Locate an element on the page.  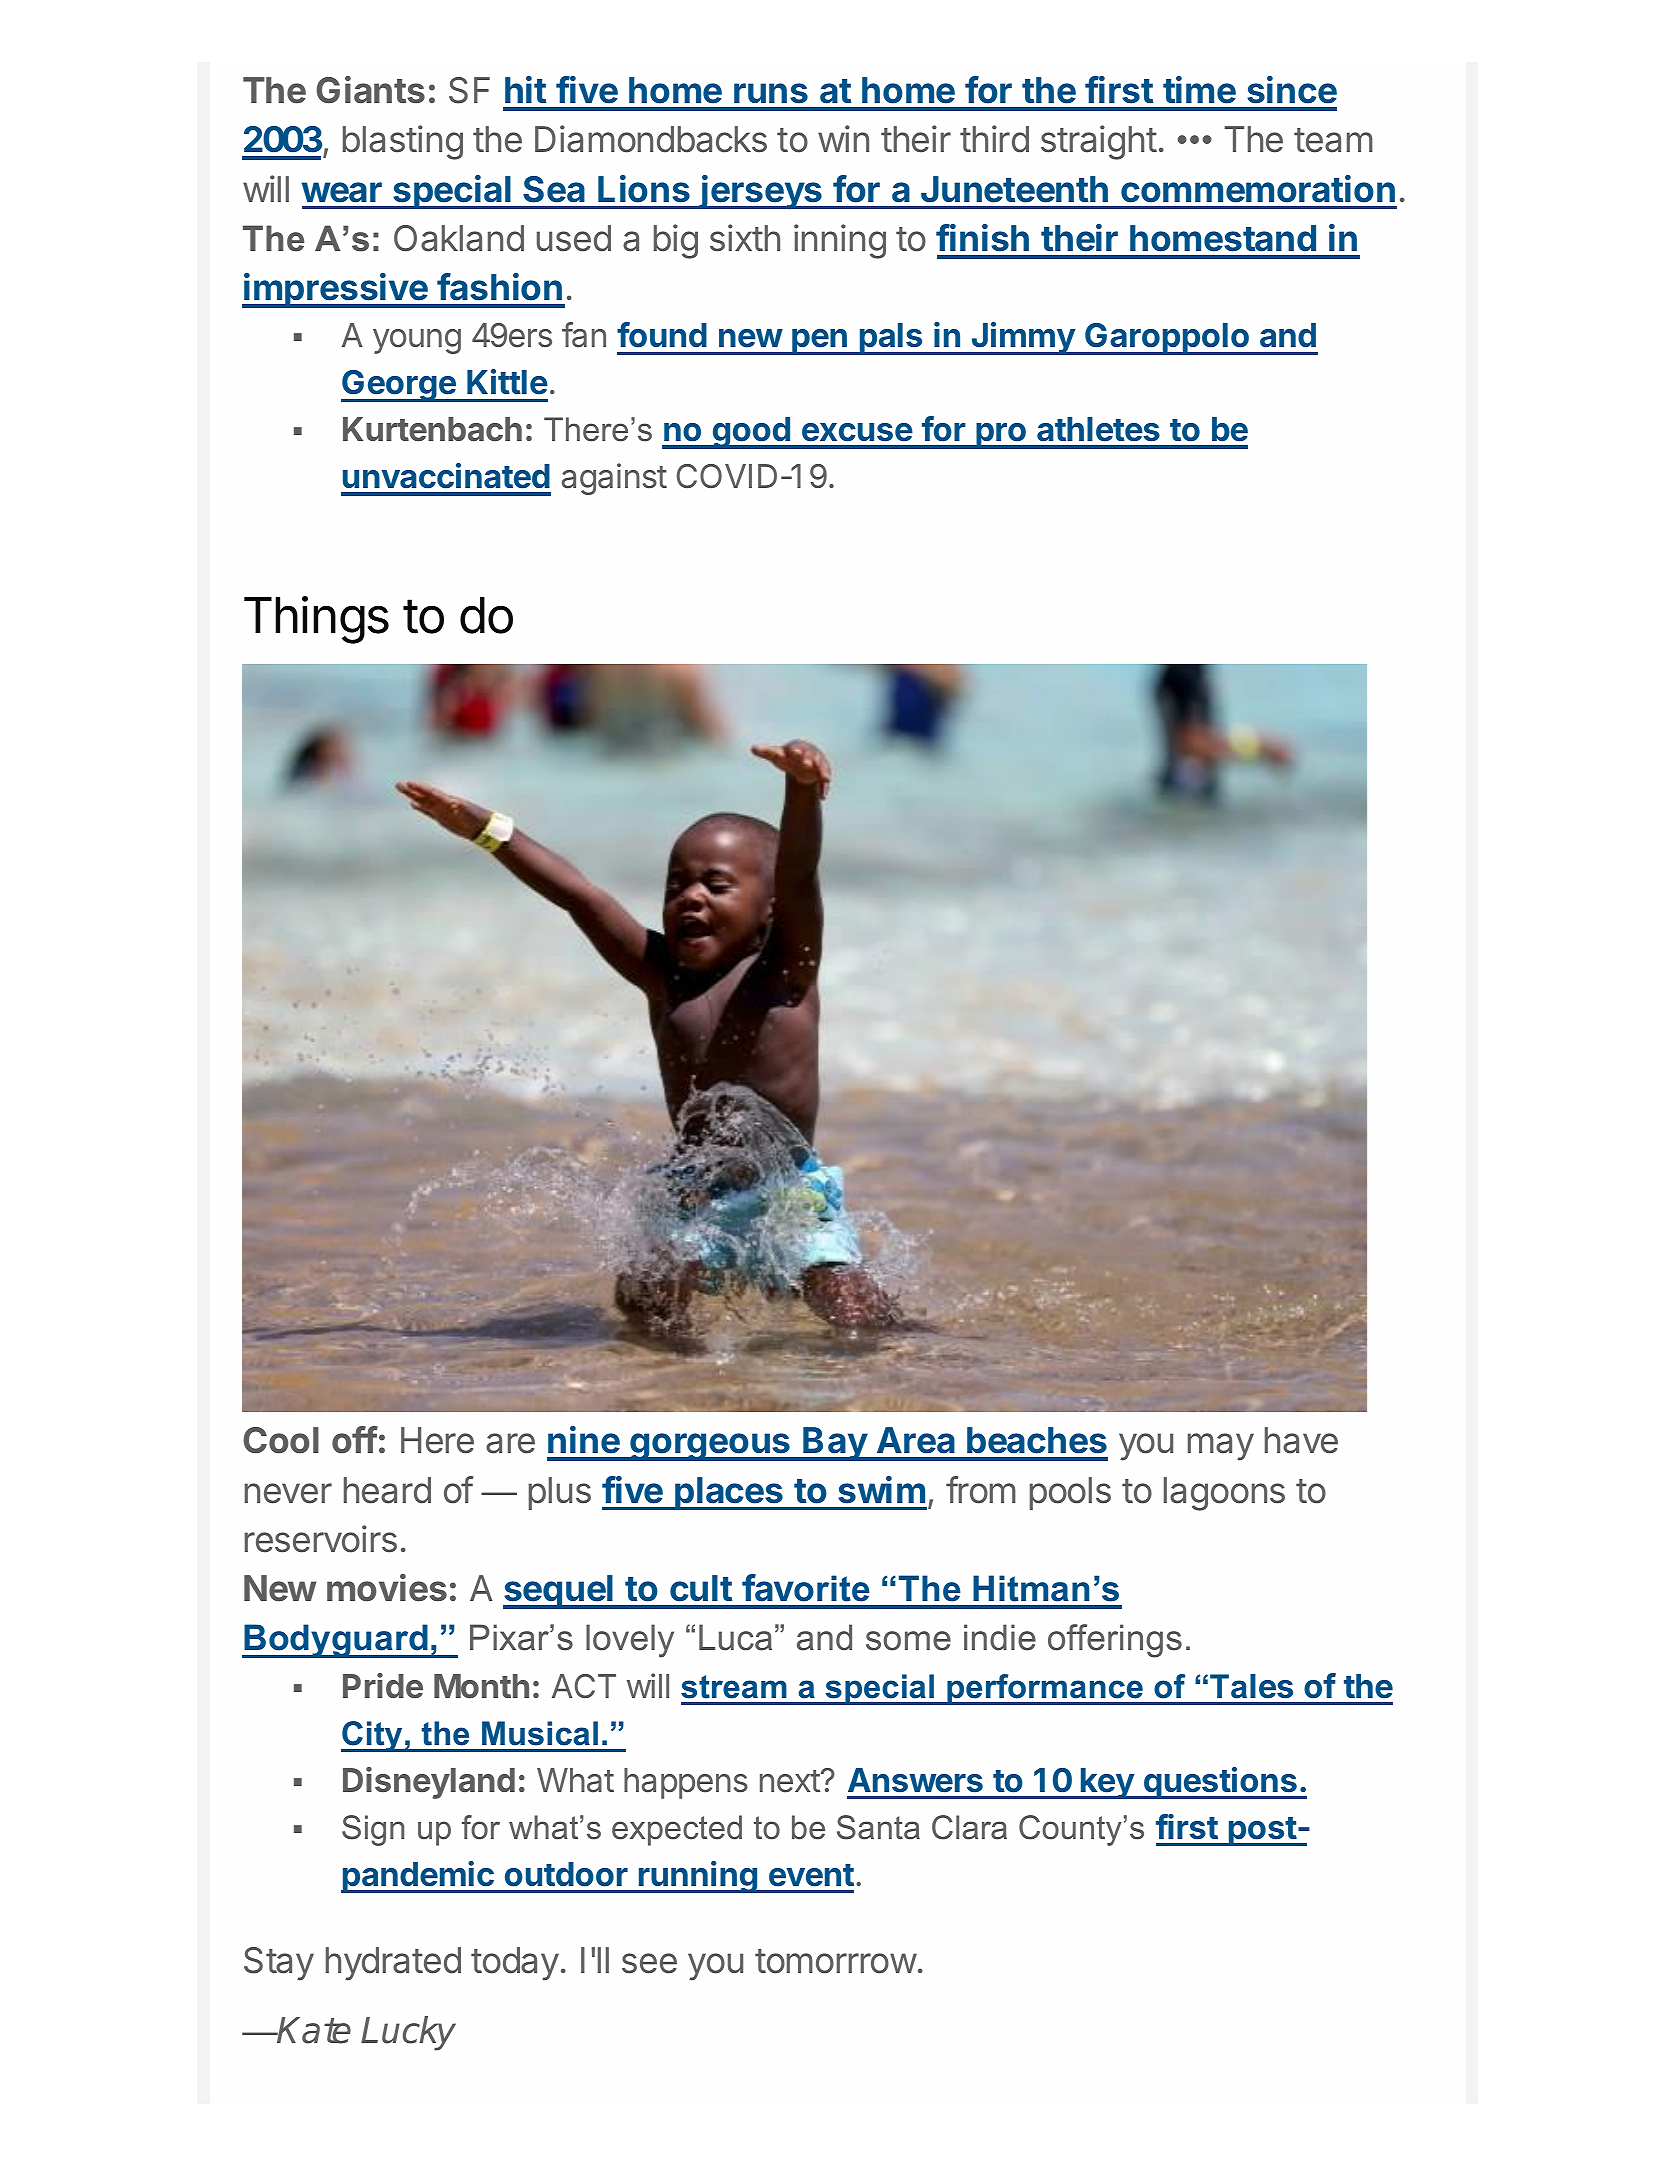
Things is located at coordinates (316, 620).
